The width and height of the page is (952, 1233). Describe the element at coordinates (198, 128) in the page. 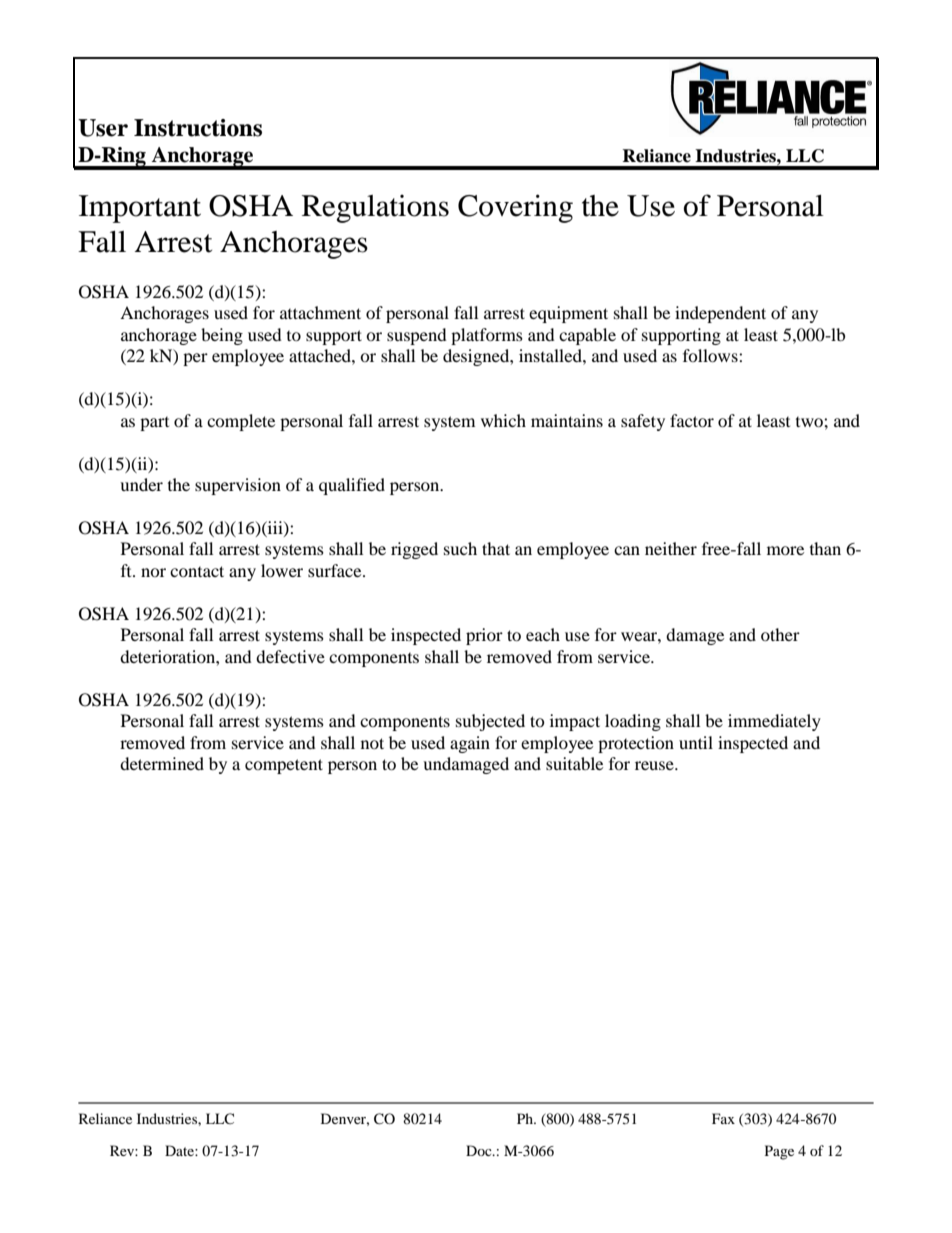

I see `Instructions` at that location.
